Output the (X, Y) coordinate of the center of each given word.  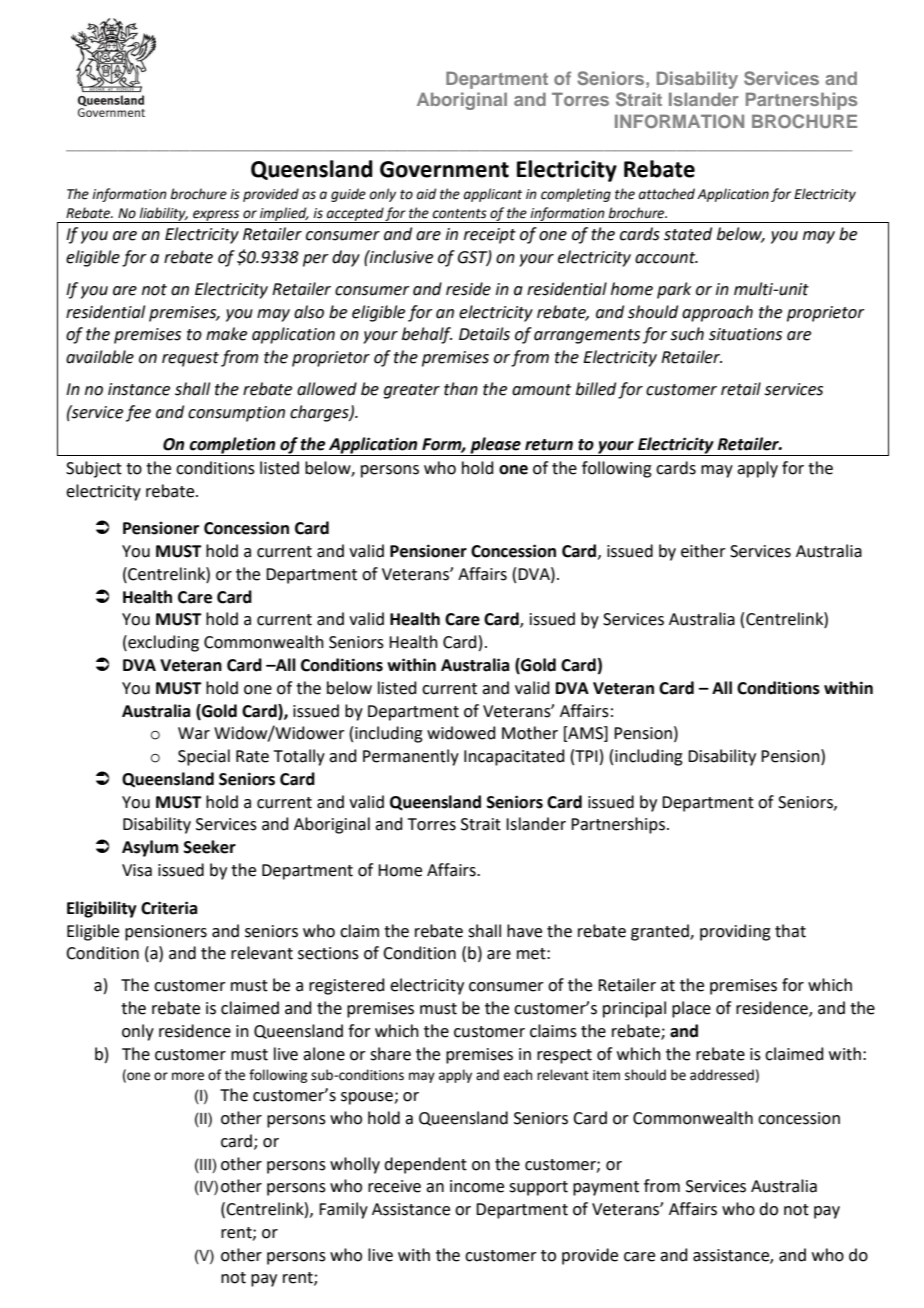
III (204, 1164)
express (216, 216)
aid (426, 194)
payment (606, 1188)
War (194, 733)
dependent (425, 1165)
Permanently (411, 757)
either (703, 551)
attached (667, 194)
